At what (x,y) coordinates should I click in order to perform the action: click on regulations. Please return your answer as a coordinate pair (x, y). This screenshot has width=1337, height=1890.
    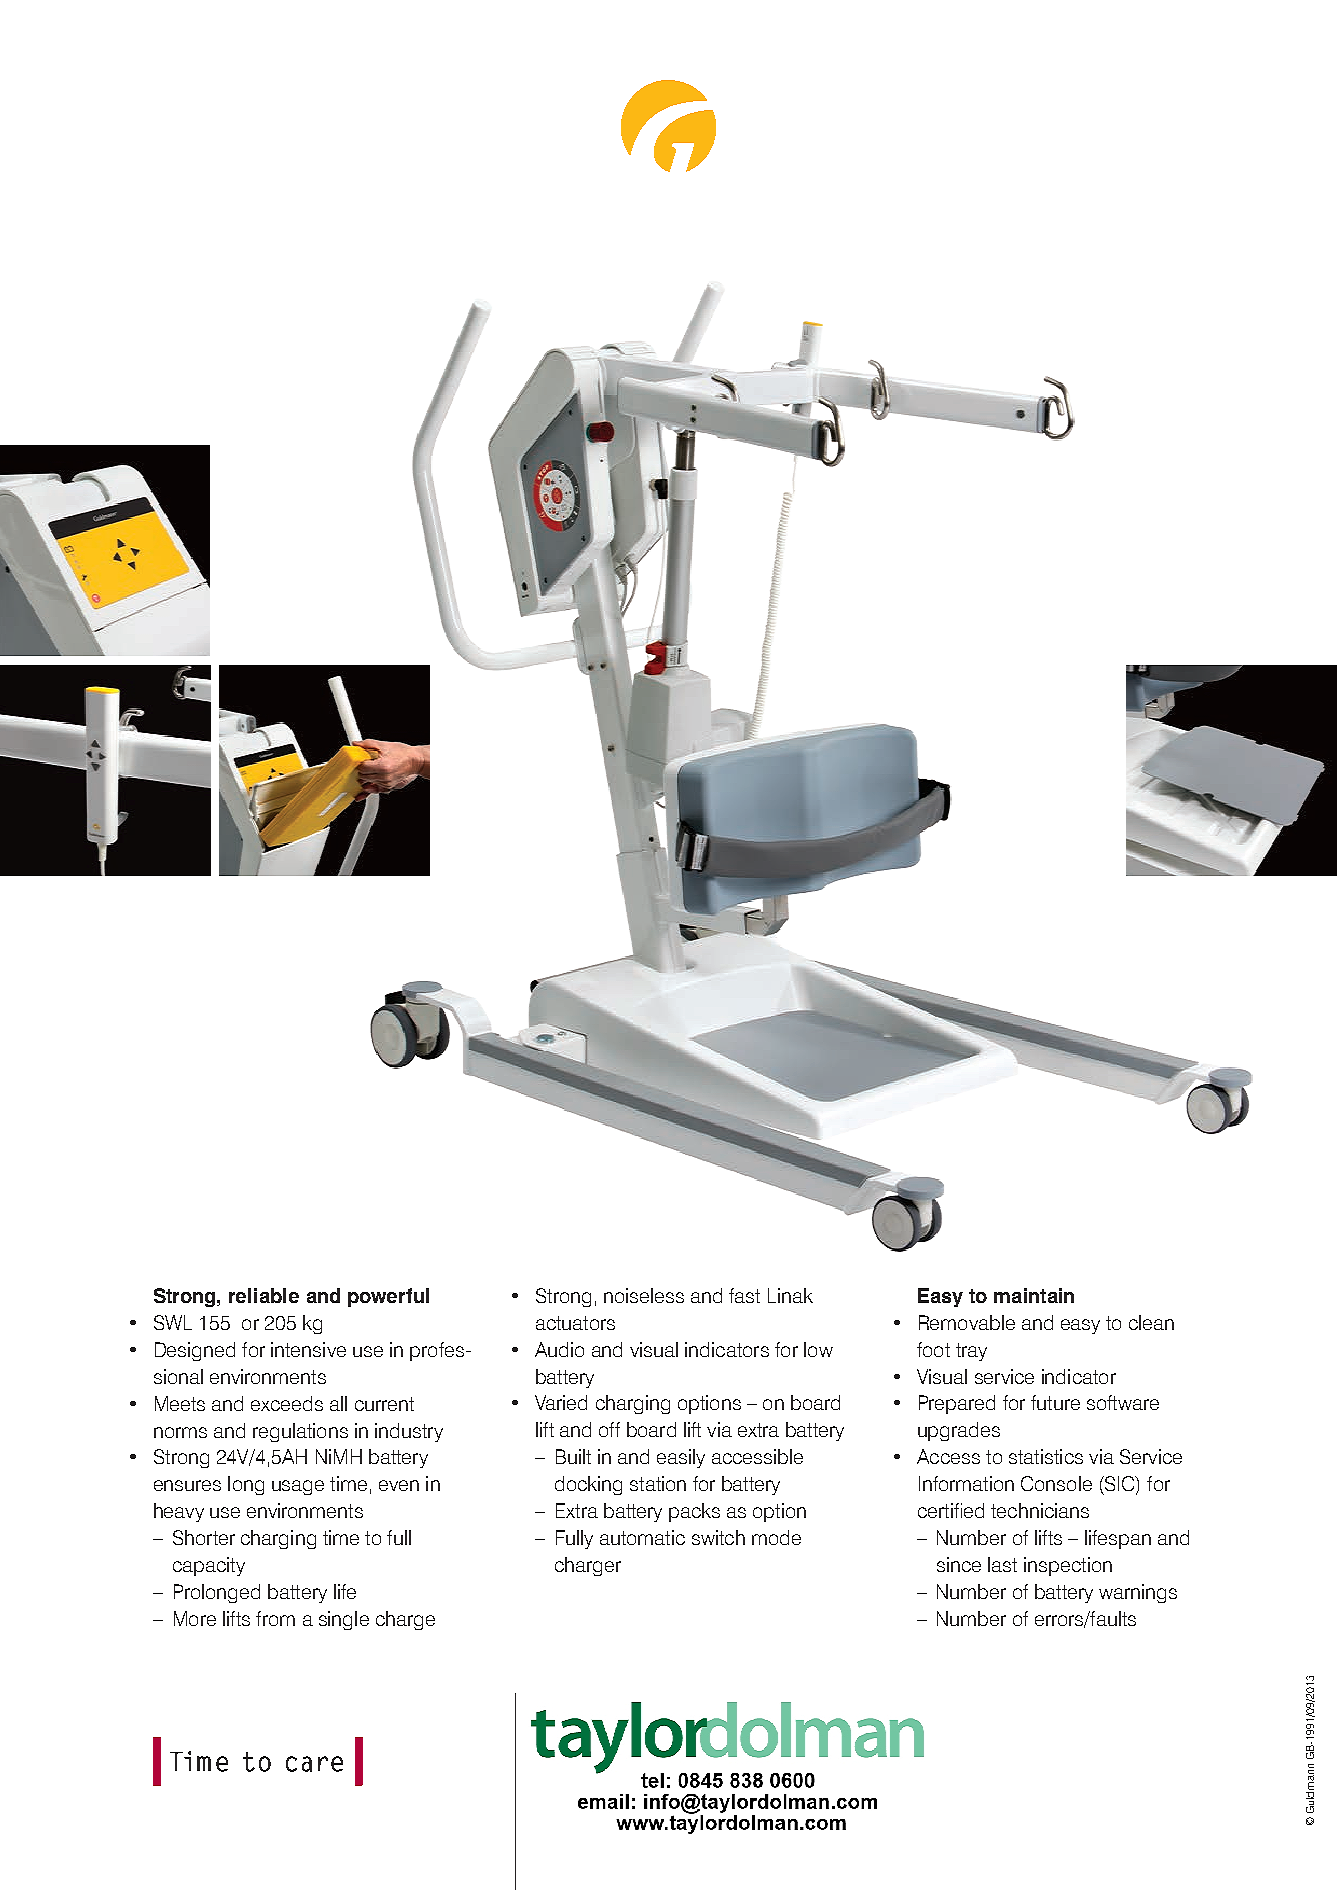
    Looking at the image, I should click on (300, 1432).
